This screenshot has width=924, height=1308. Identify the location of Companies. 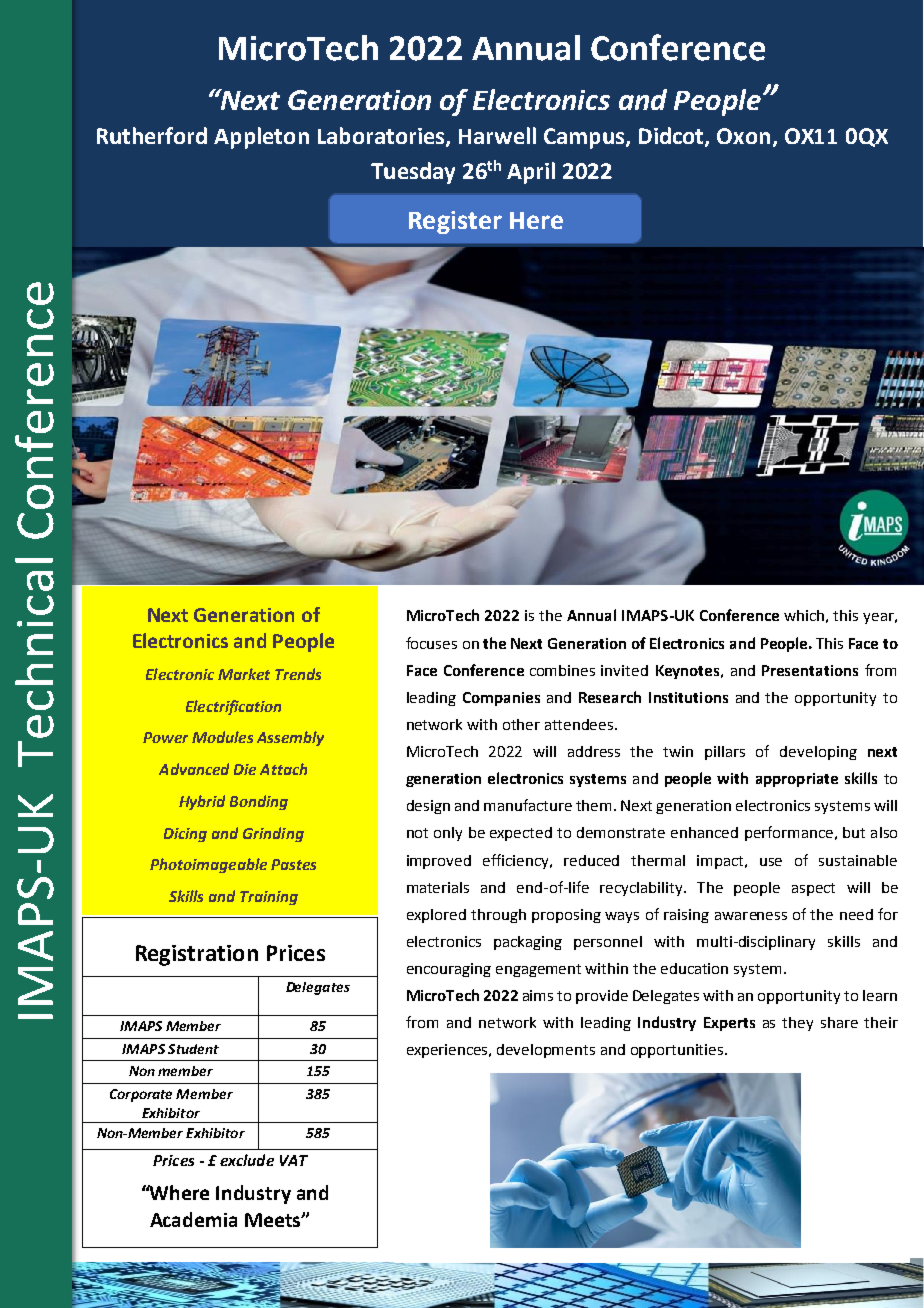
(501, 699).
